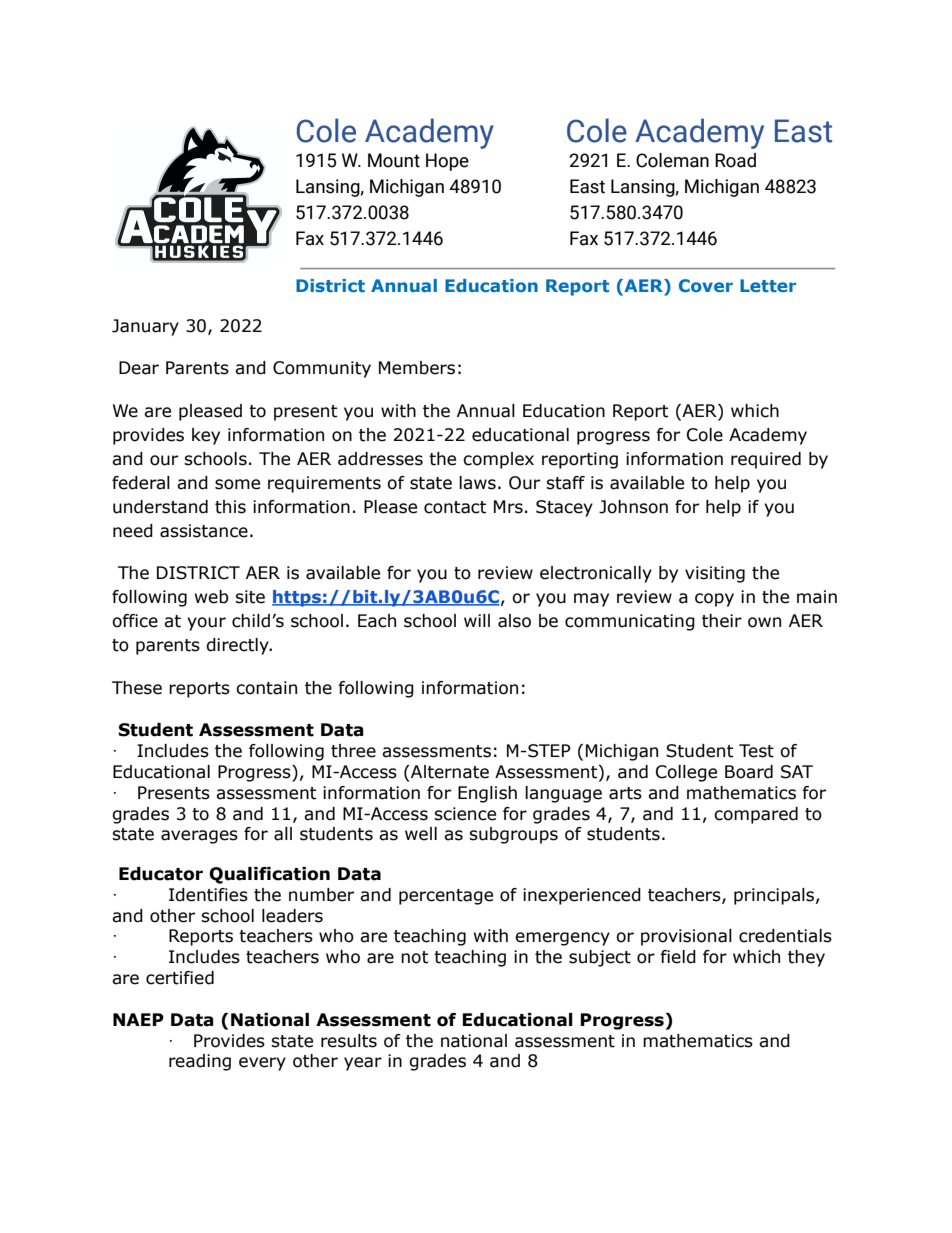 This screenshot has width=952, height=1233. What do you see at coordinates (447, 162) in the screenshot?
I see `Hope` at bounding box center [447, 162].
